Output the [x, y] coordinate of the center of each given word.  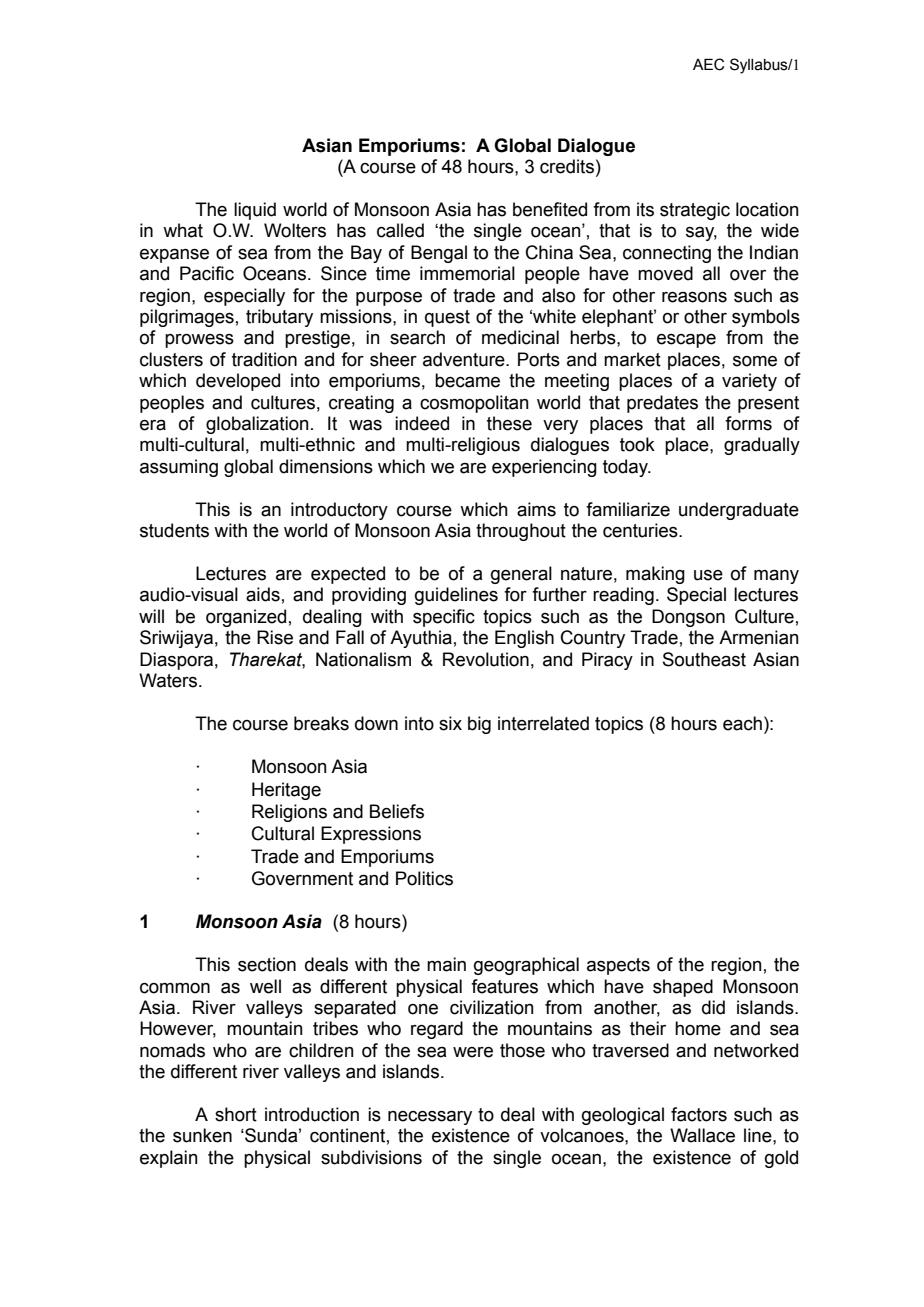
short [236, 1114]
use [708, 575]
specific [444, 618]
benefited [550, 209]
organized [246, 618]
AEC [708, 64]
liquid [255, 211]
